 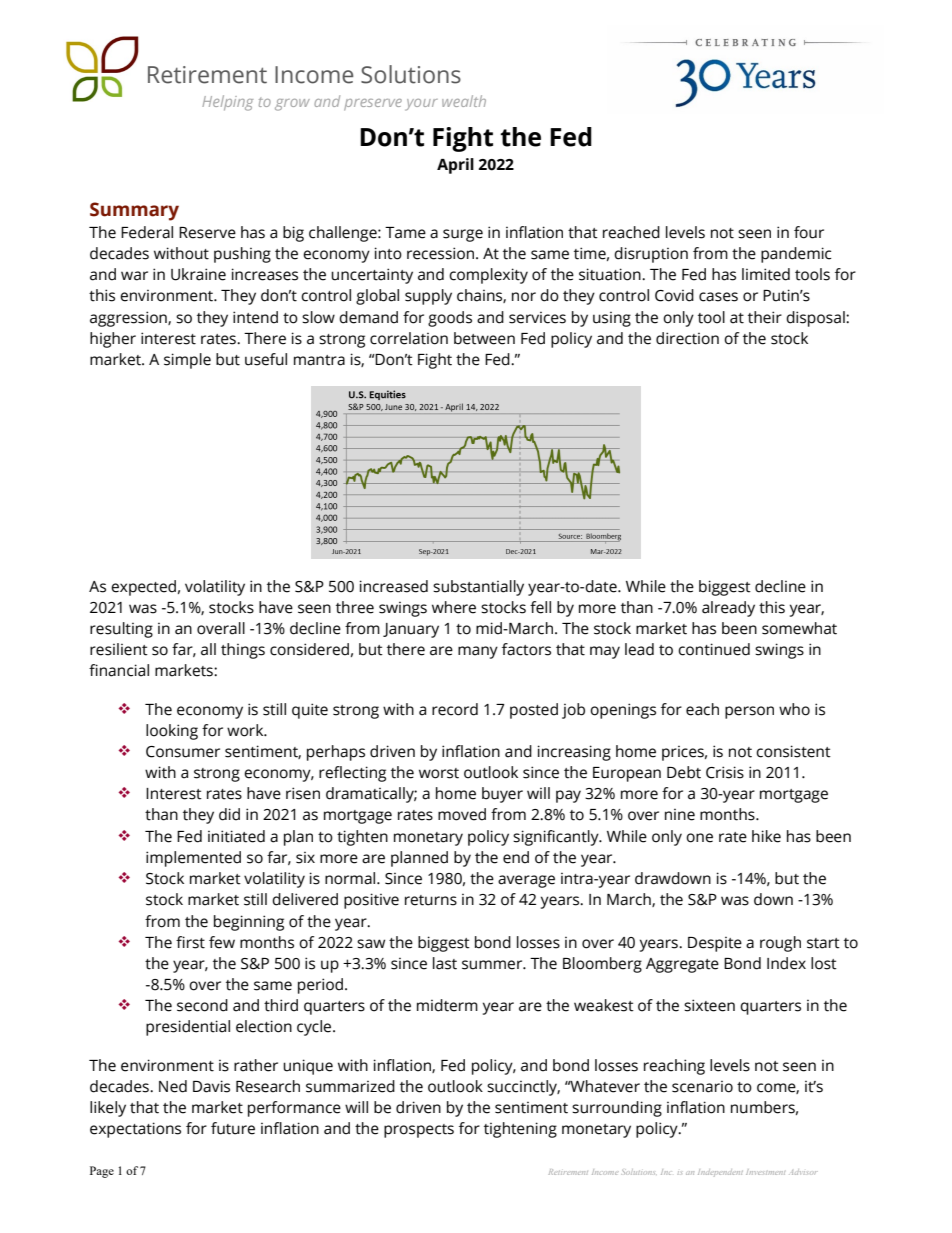 What do you see at coordinates (464, 101) in the screenshot?
I see `wealth` at bounding box center [464, 101].
